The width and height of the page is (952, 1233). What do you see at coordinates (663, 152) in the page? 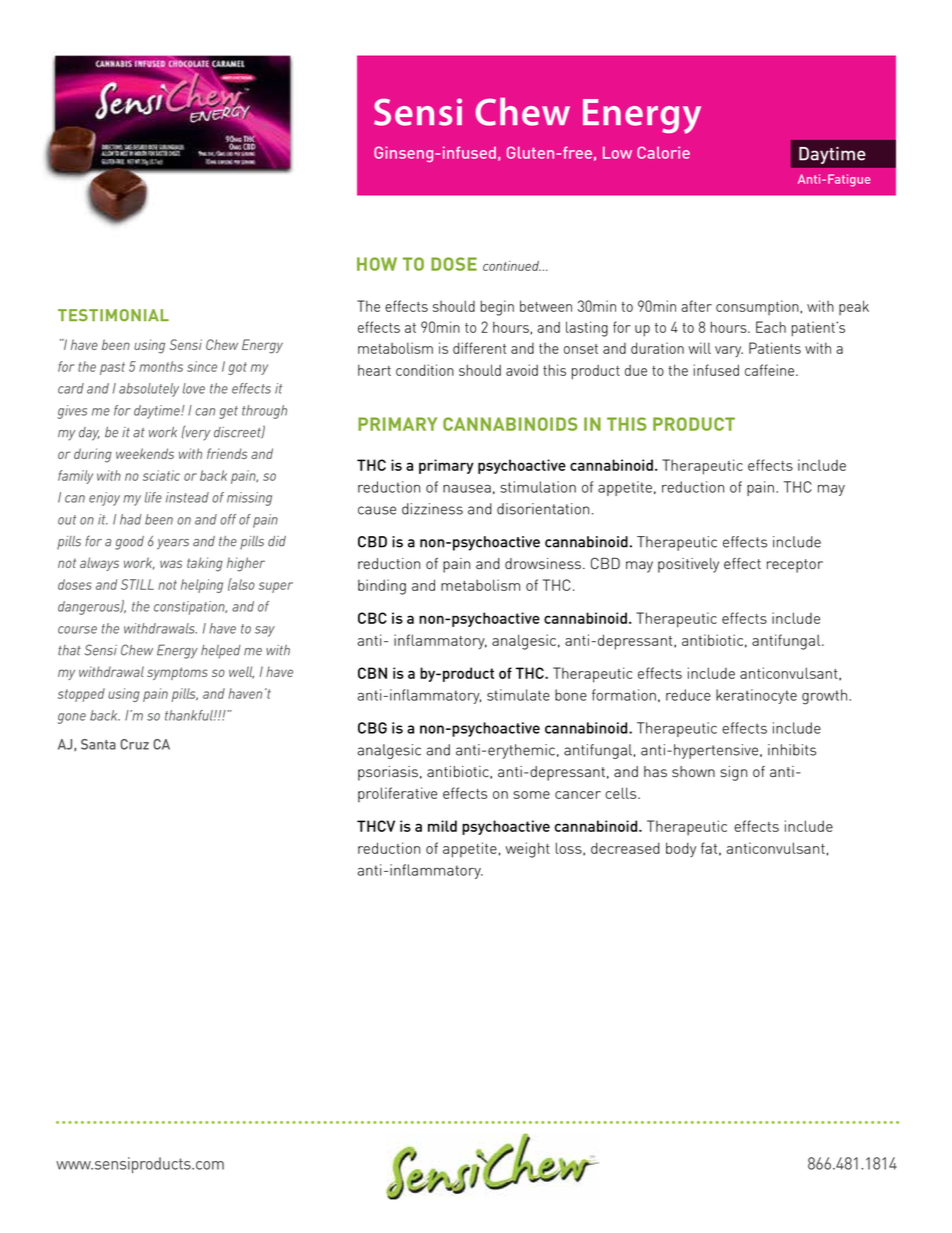
I see `Calorie` at bounding box center [663, 152].
